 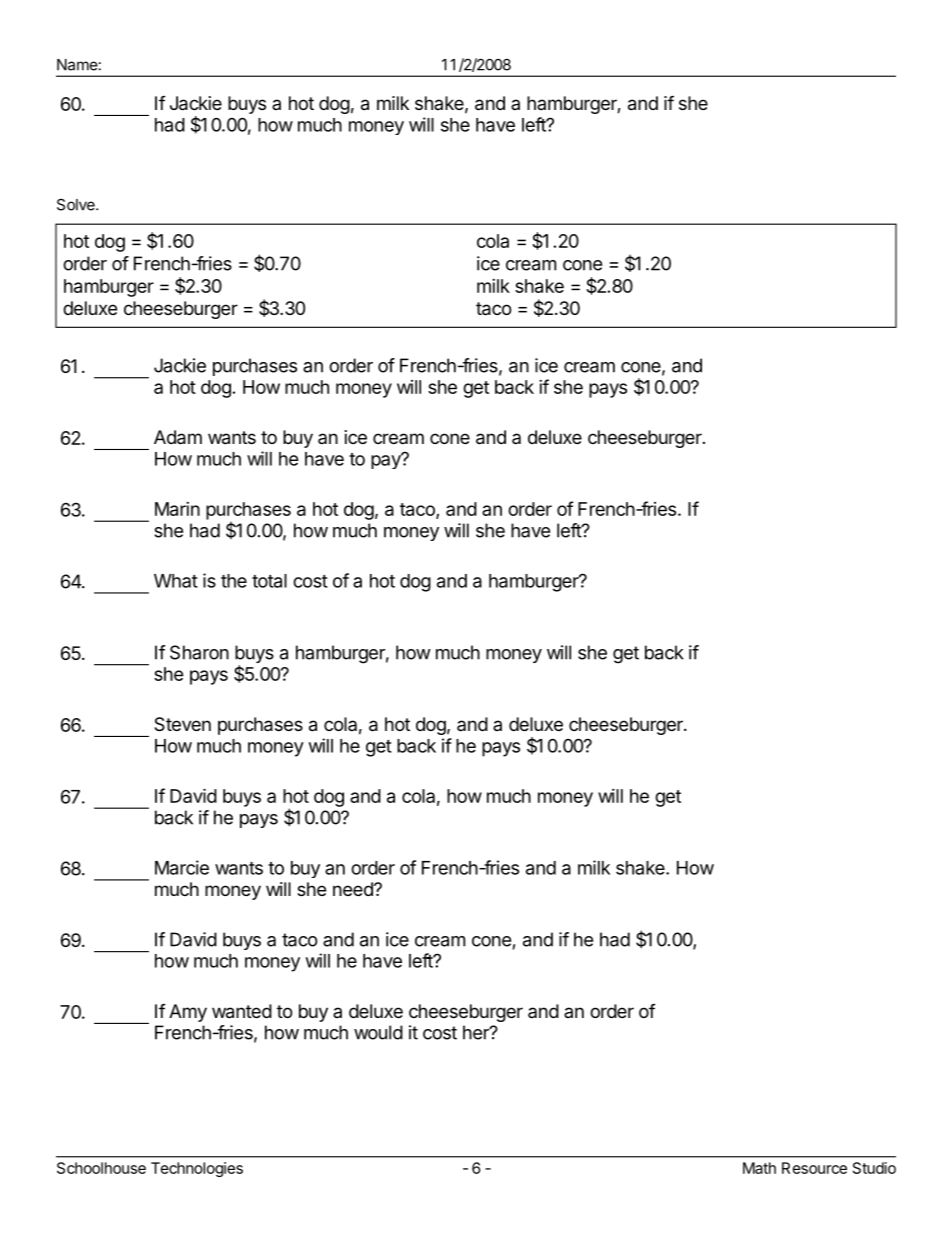 I want to click on total, so click(x=269, y=581).
